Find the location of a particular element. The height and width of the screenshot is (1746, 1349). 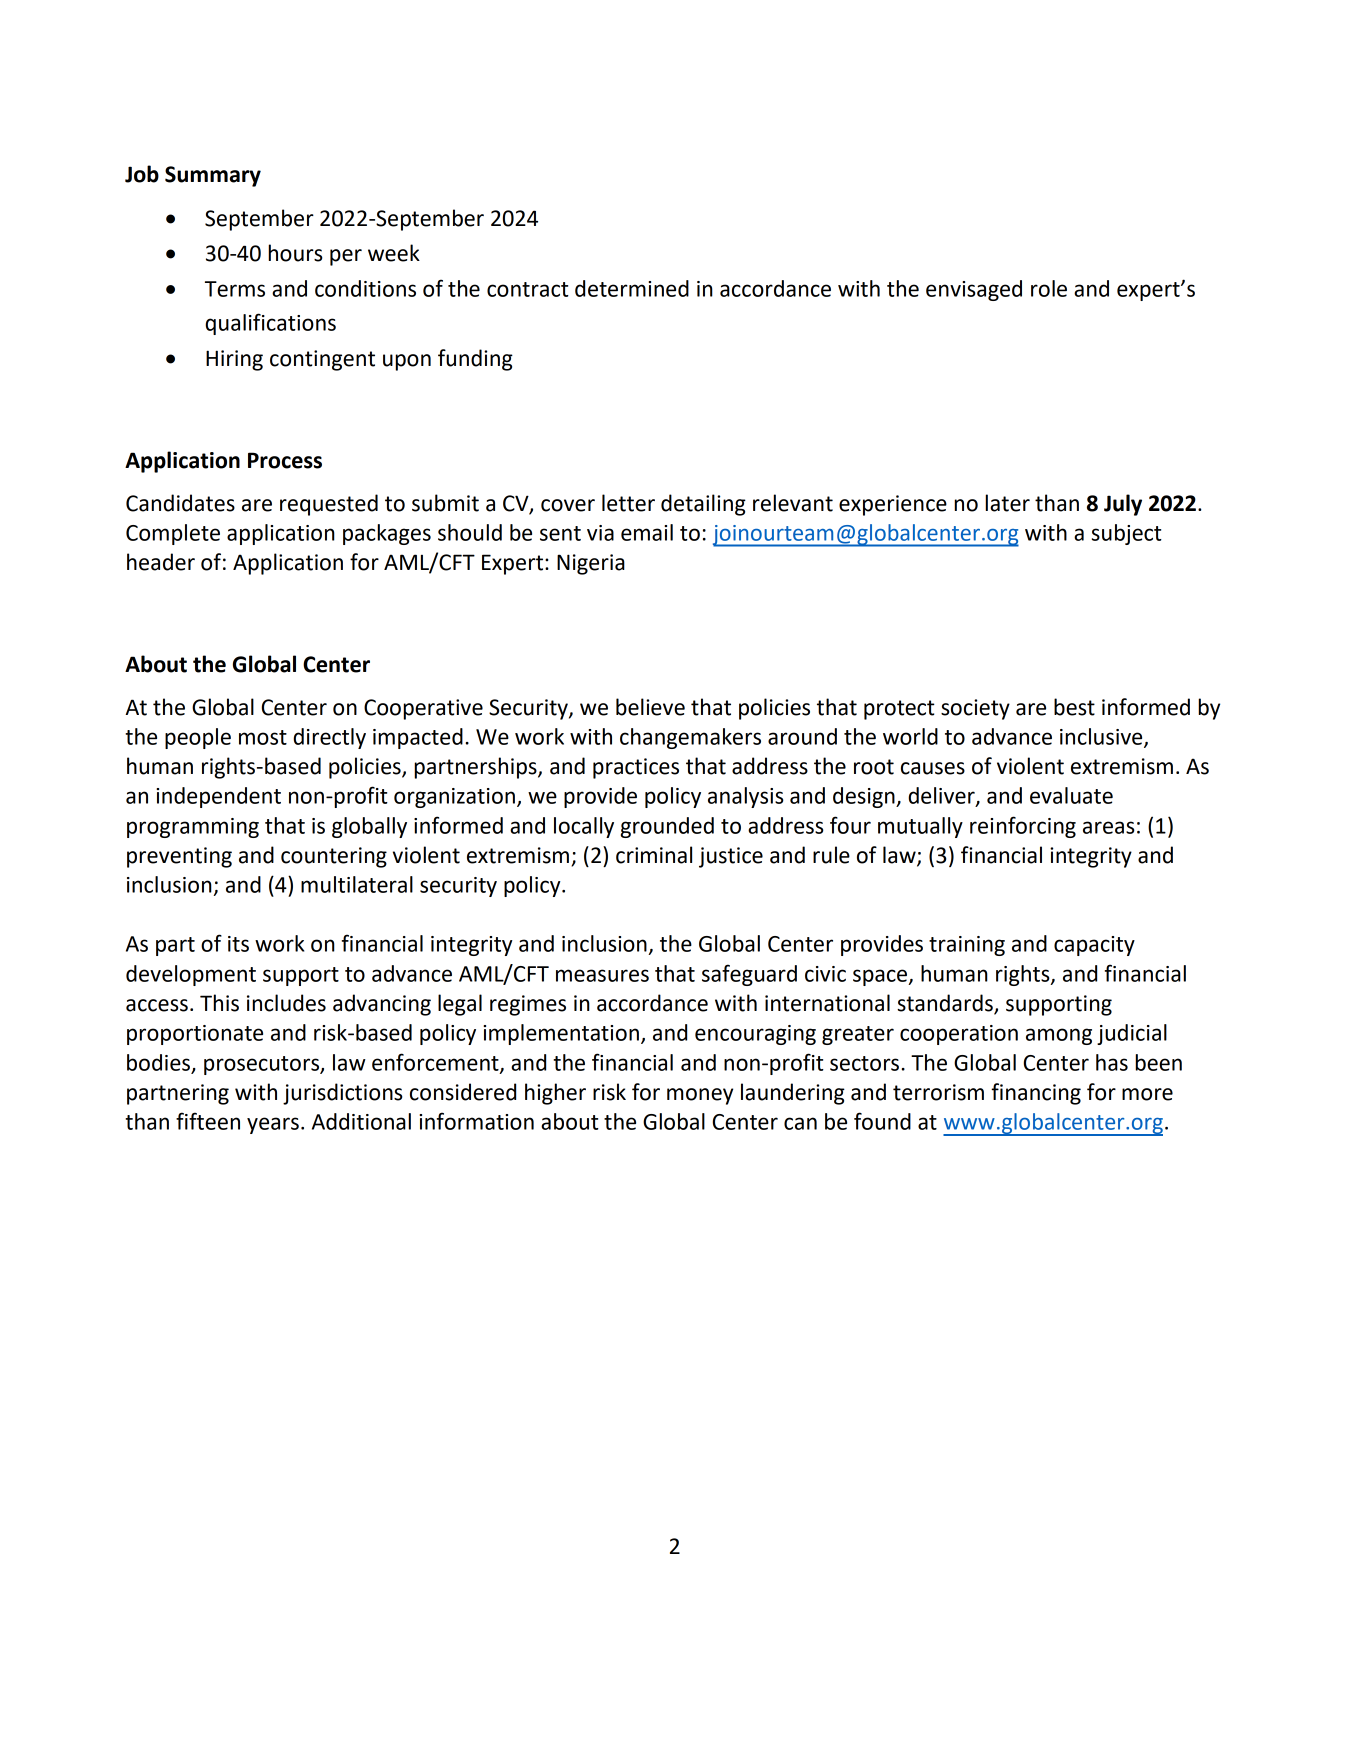

Process is located at coordinates (285, 460).
